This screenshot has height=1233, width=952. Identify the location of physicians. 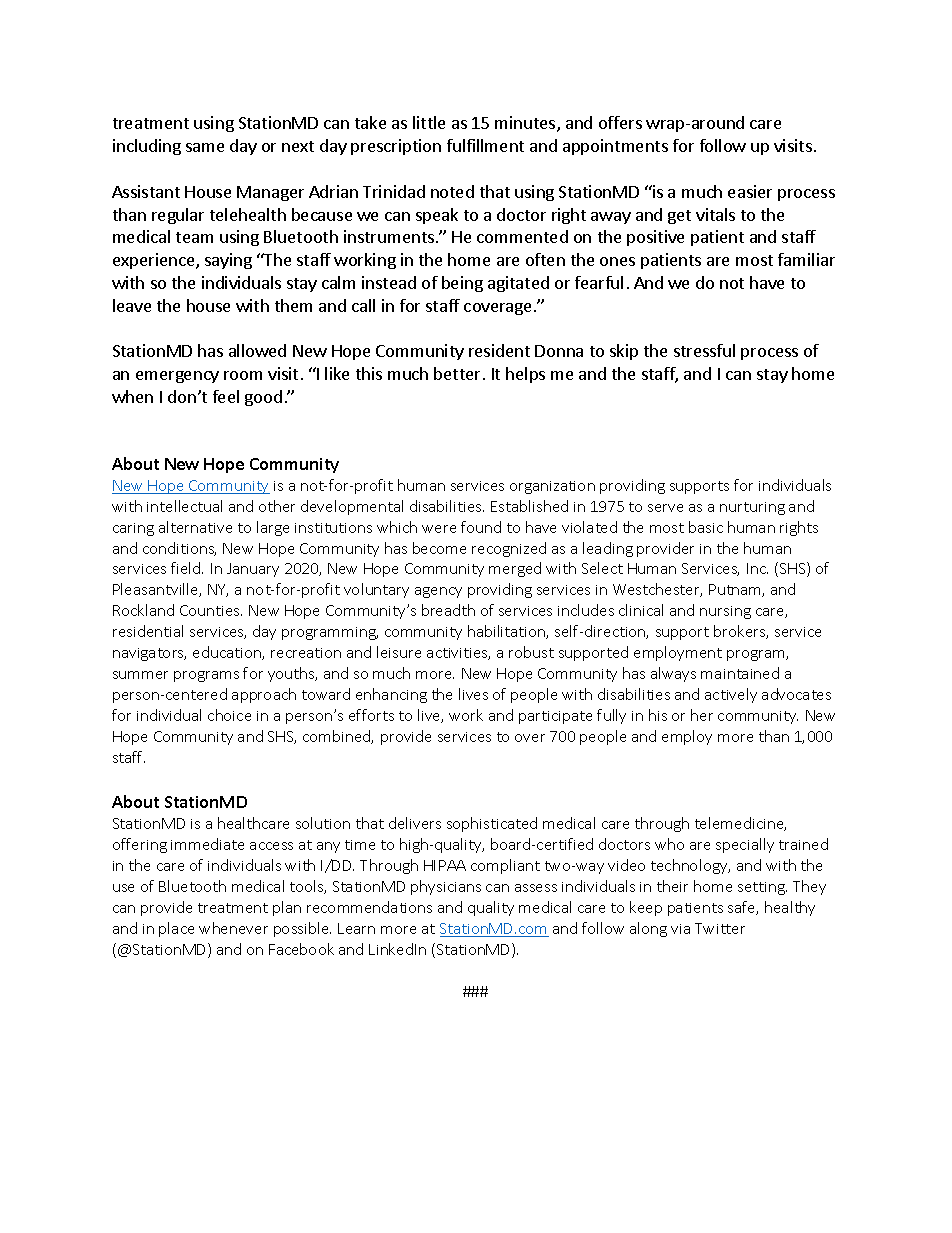
(446, 887).
